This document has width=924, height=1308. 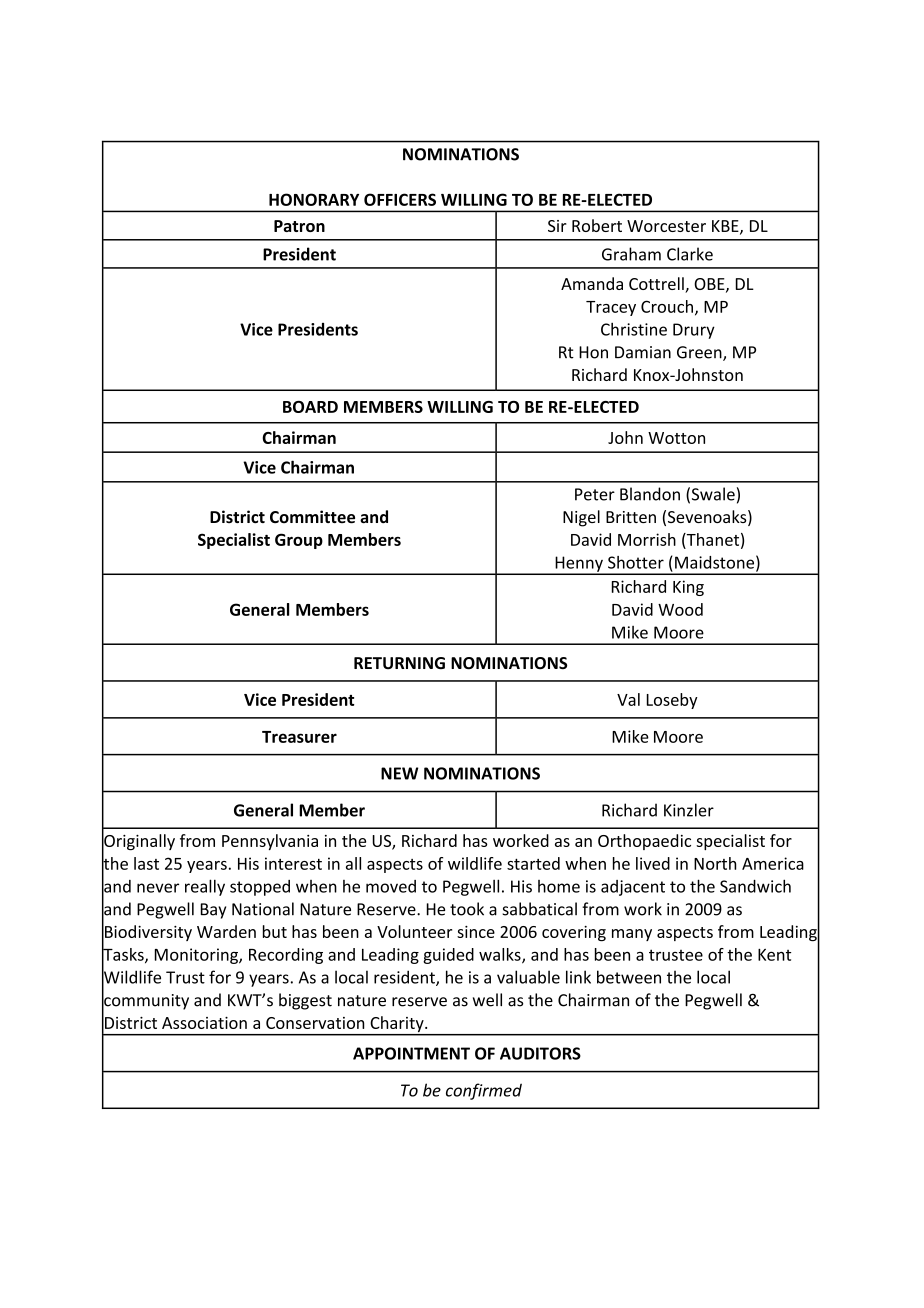 I want to click on Worcester, so click(x=666, y=226).
